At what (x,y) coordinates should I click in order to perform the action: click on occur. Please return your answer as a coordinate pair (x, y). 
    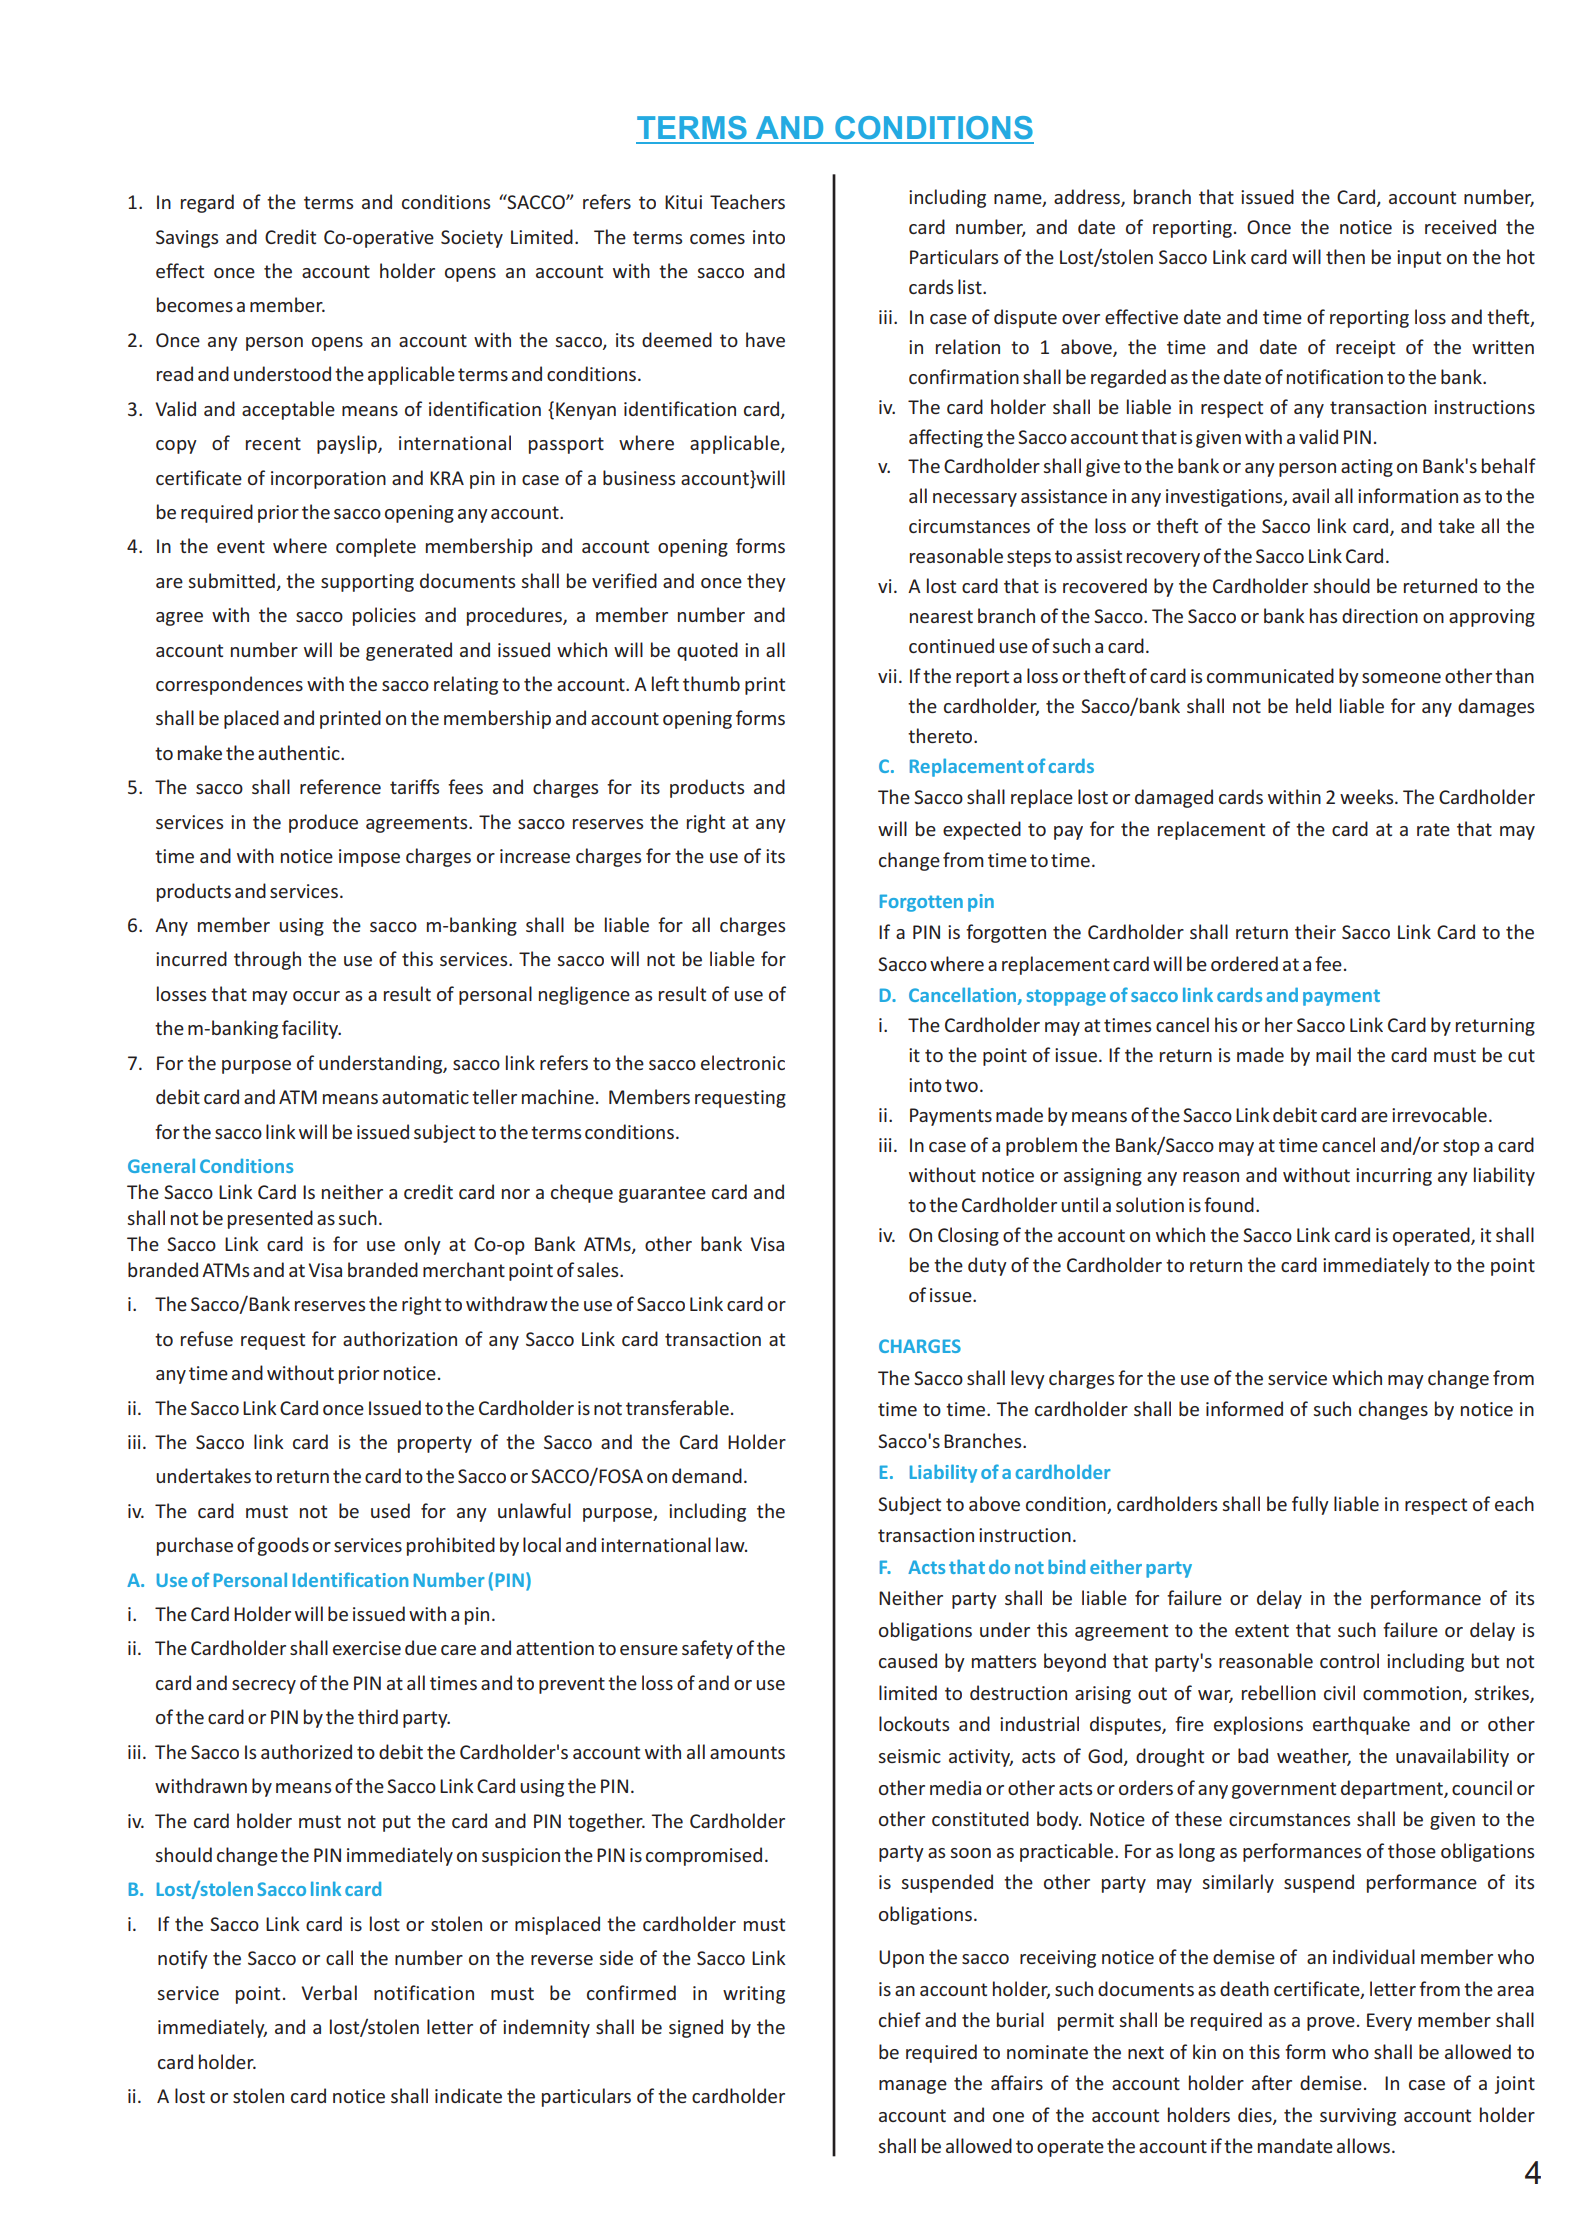
    Looking at the image, I should click on (316, 996).
